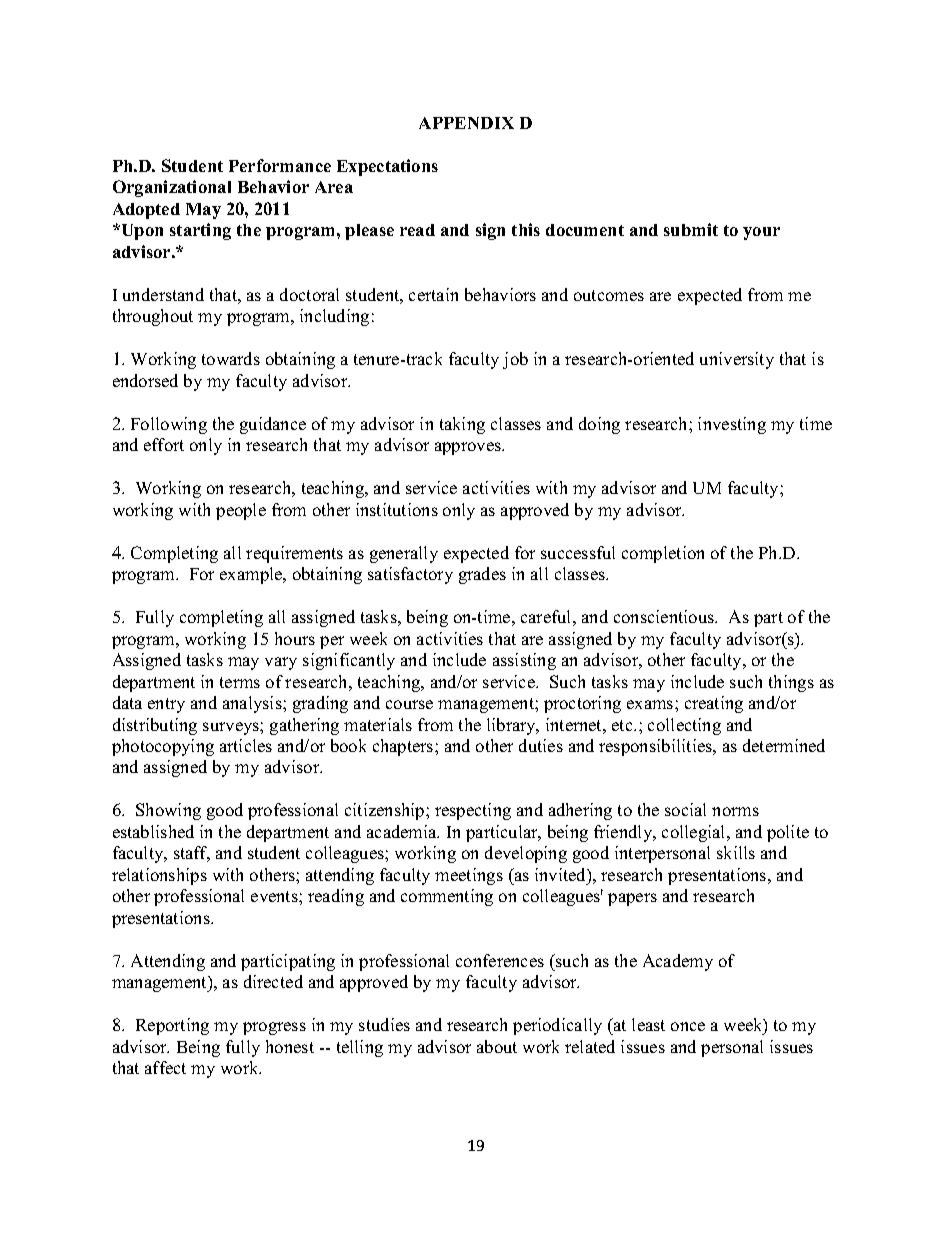 This document has width=952, height=1233. What do you see at coordinates (466, 123) in the document?
I see `APPENDIX` at bounding box center [466, 123].
